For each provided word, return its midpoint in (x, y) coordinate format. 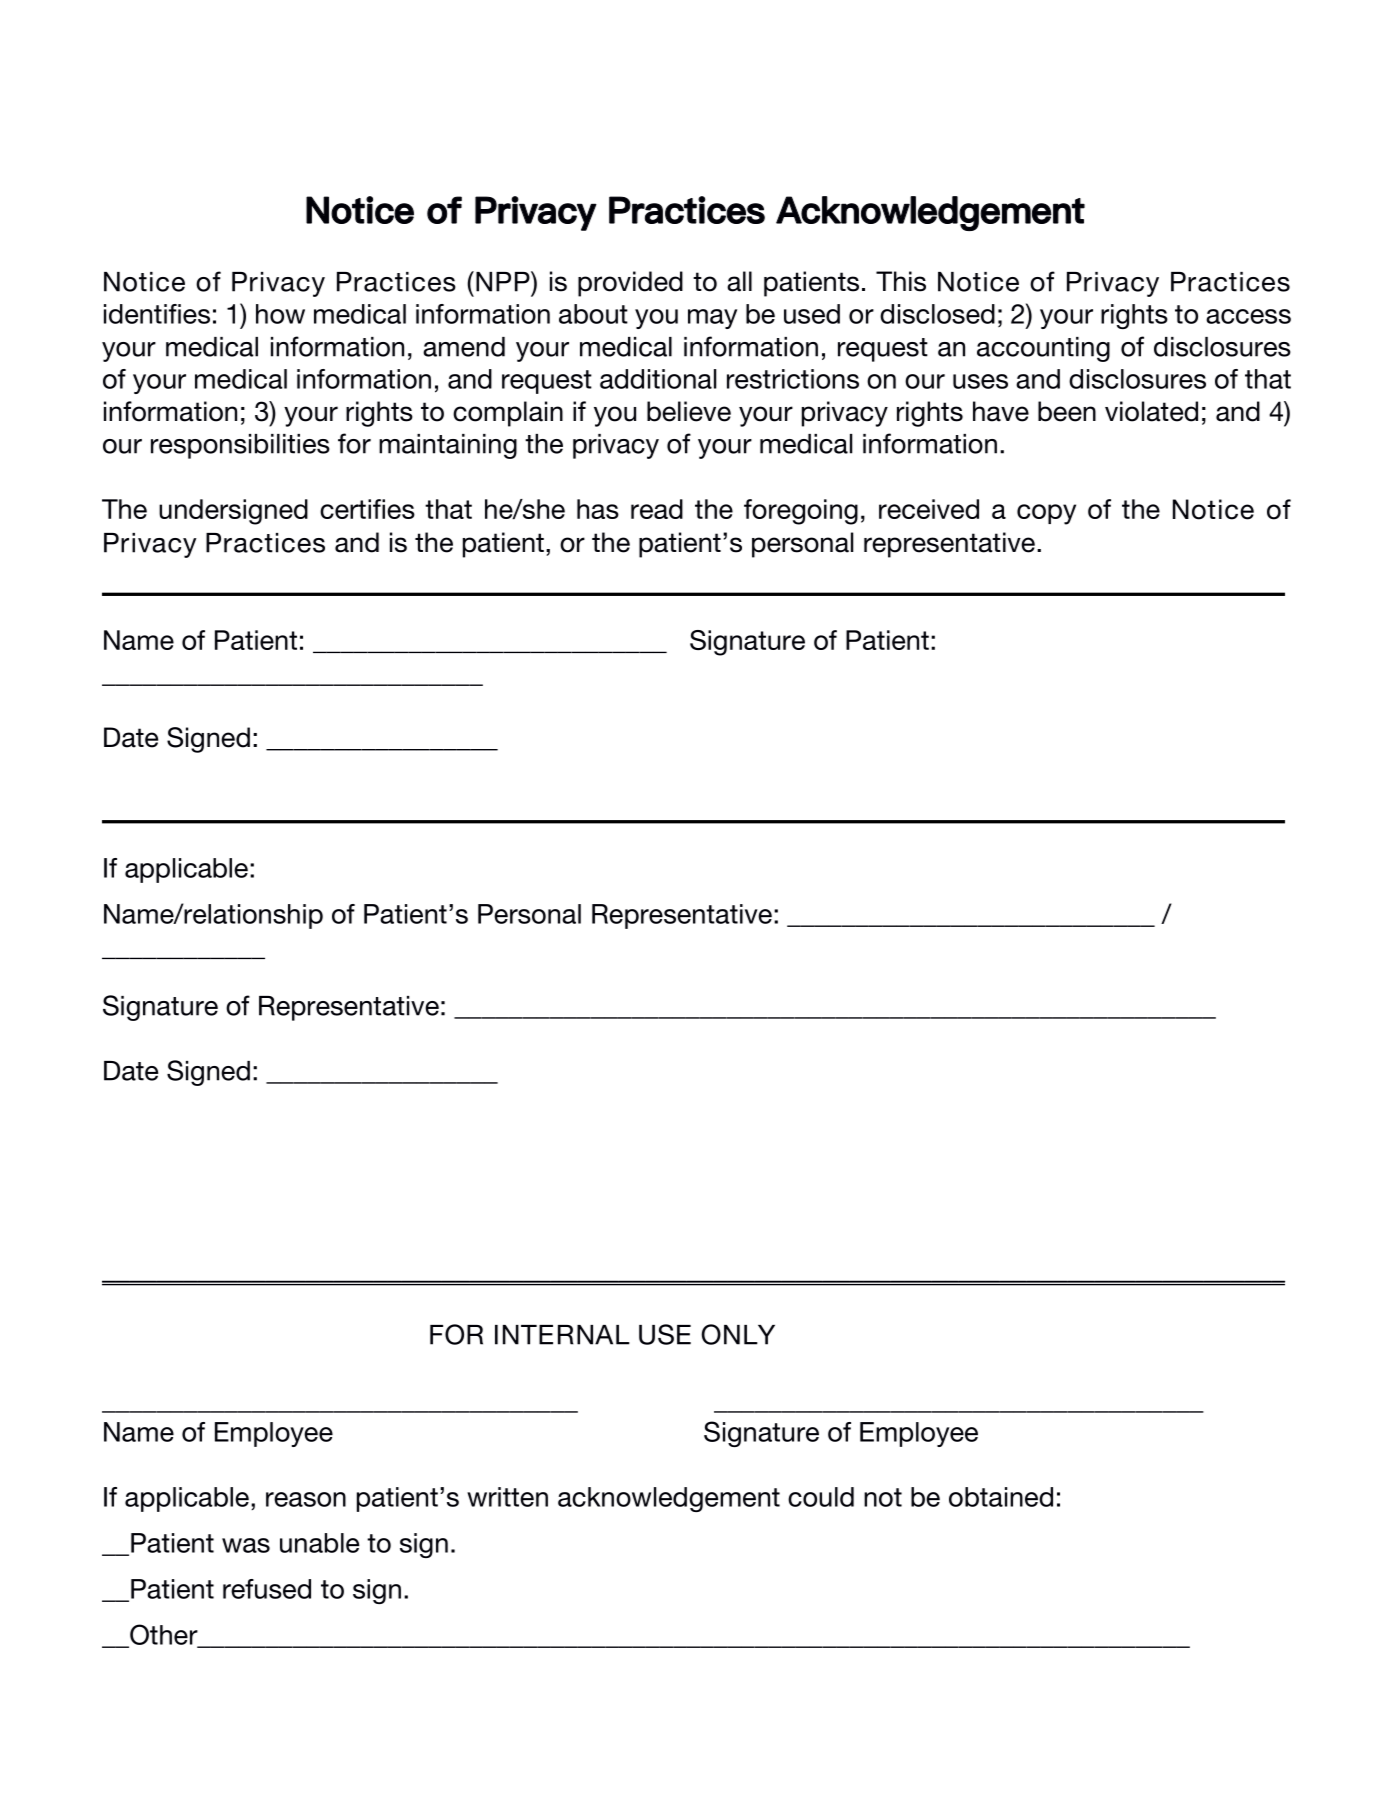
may (712, 319)
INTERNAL (562, 1335)
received (929, 509)
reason (306, 1499)
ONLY (738, 1334)
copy (1046, 514)
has (598, 509)
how (280, 314)
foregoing (801, 512)
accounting (1043, 349)
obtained (1001, 1497)
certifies (367, 509)
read (657, 509)
